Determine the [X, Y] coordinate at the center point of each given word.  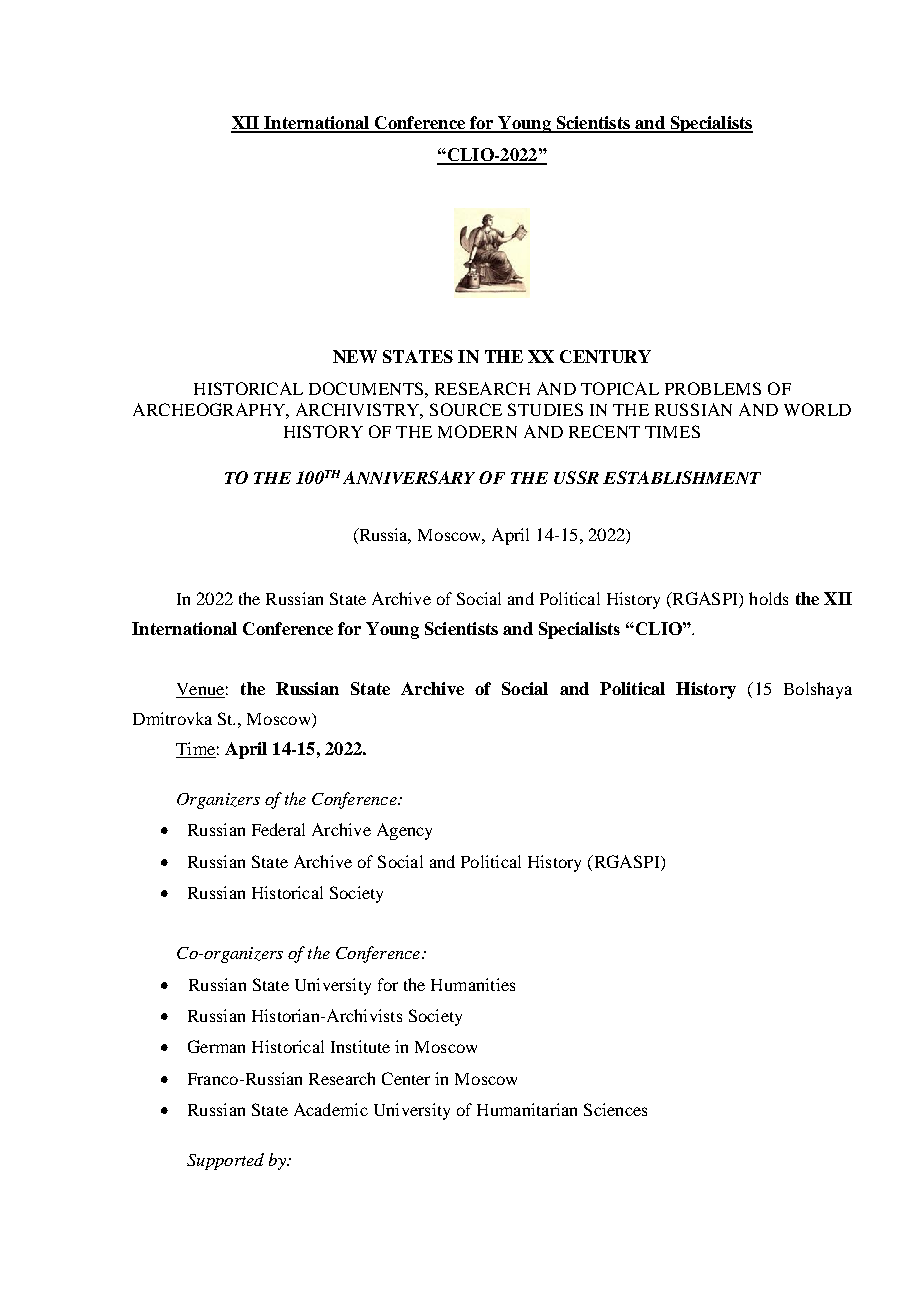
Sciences [615, 1109]
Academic [331, 1109]
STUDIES [545, 409]
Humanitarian [527, 1109]
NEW [355, 356]
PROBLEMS [713, 388]
